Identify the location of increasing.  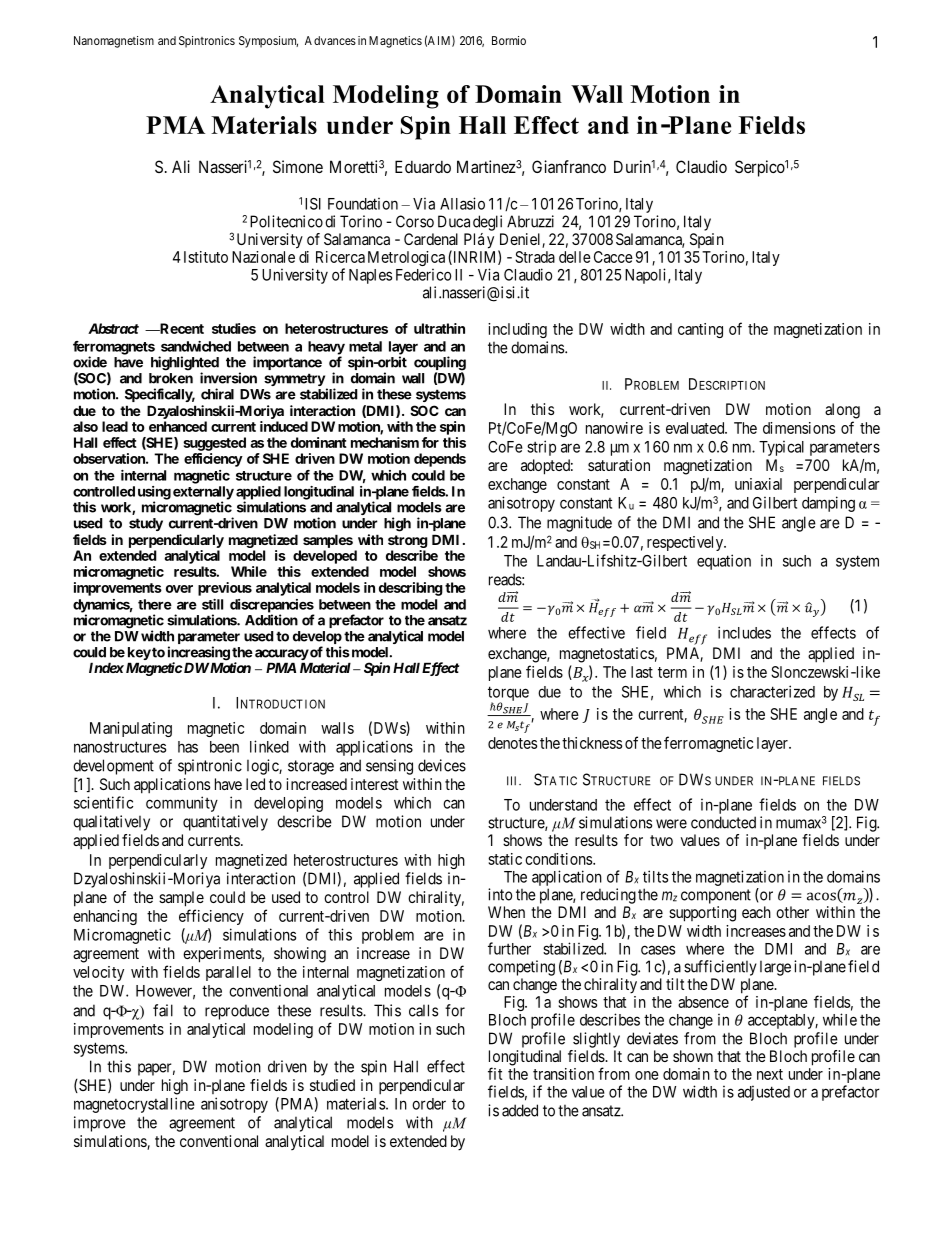
(199, 654).
